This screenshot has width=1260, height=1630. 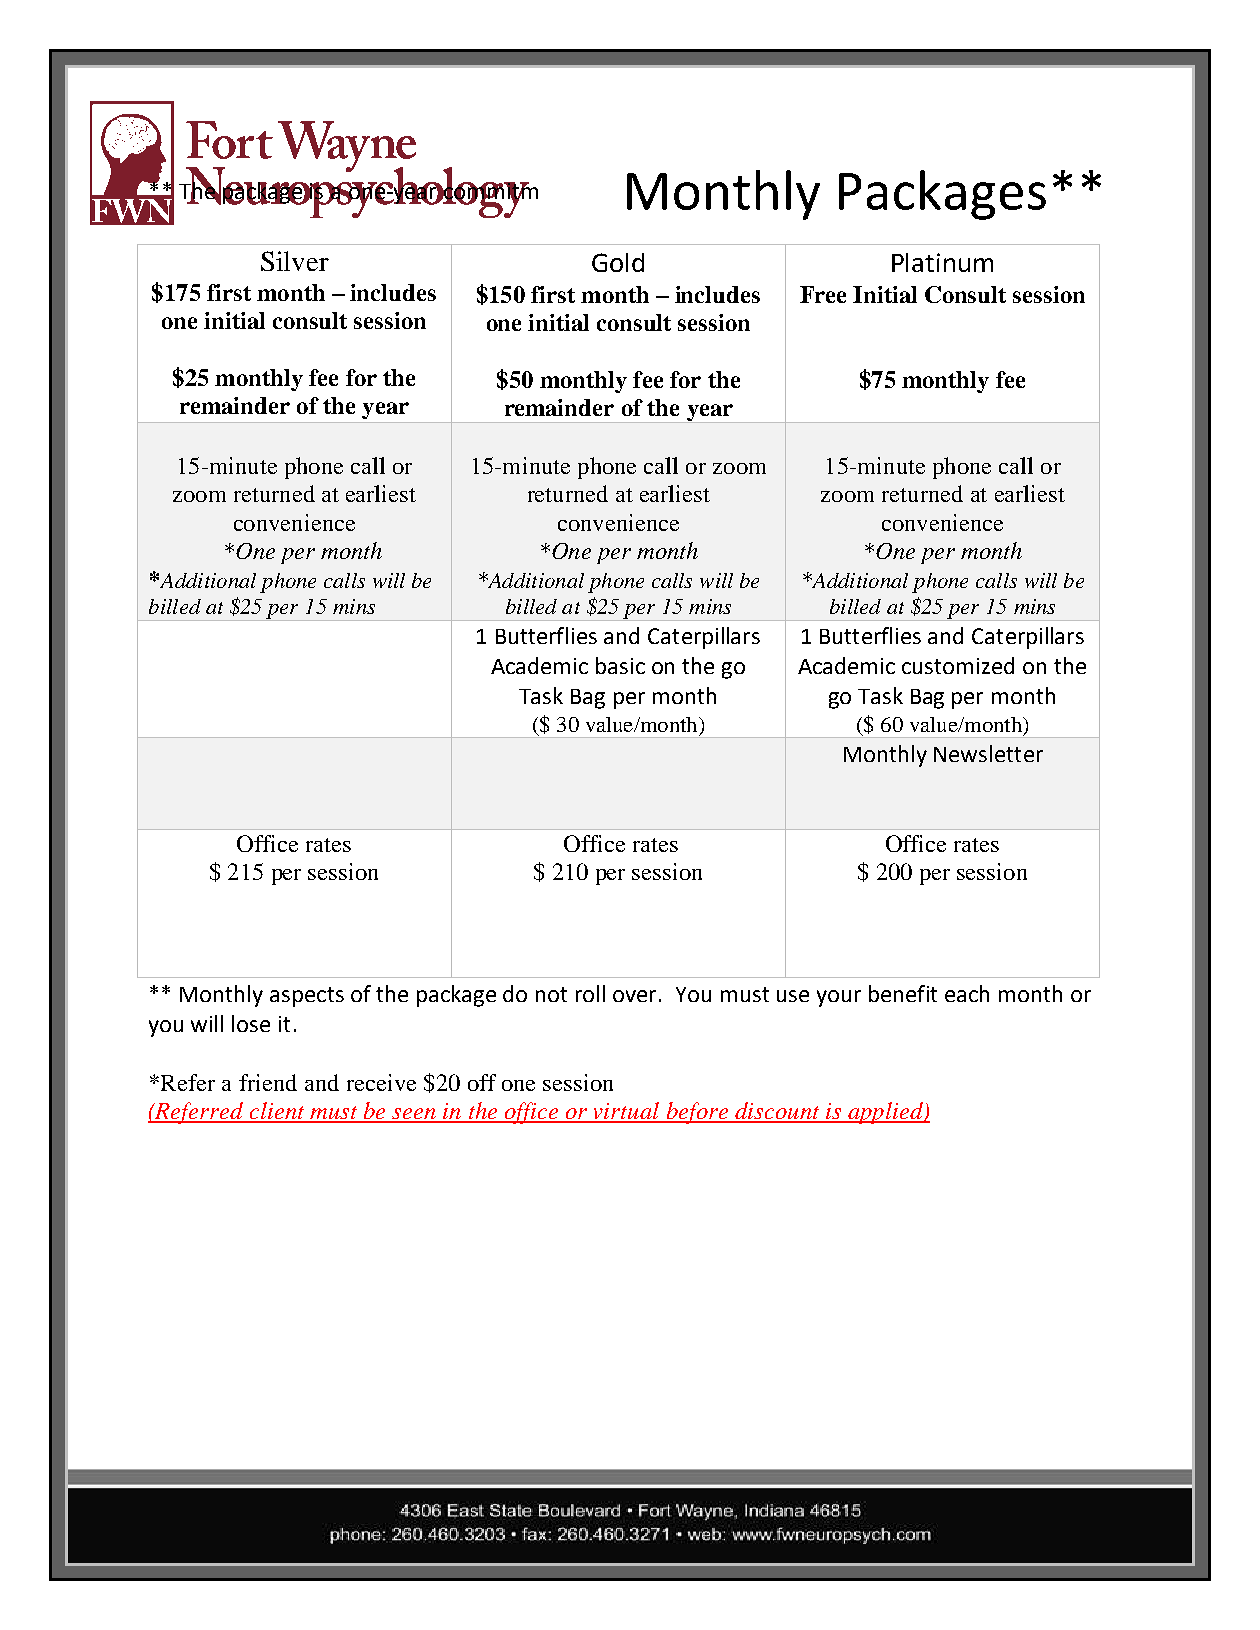 I want to click on aspects, so click(x=307, y=997).
